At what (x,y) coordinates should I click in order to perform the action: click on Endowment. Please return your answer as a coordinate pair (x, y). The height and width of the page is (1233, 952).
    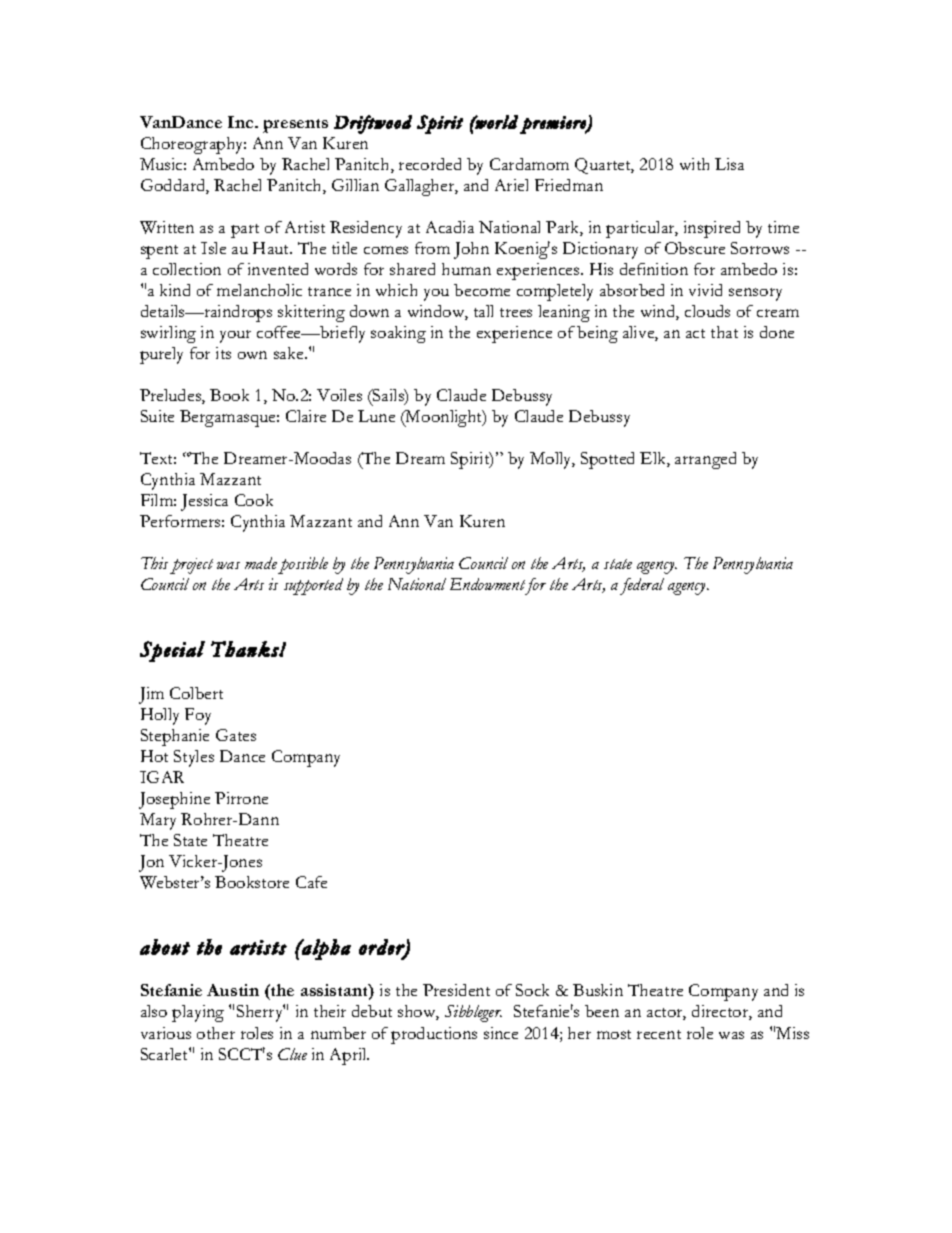
    Looking at the image, I should click on (489, 586).
